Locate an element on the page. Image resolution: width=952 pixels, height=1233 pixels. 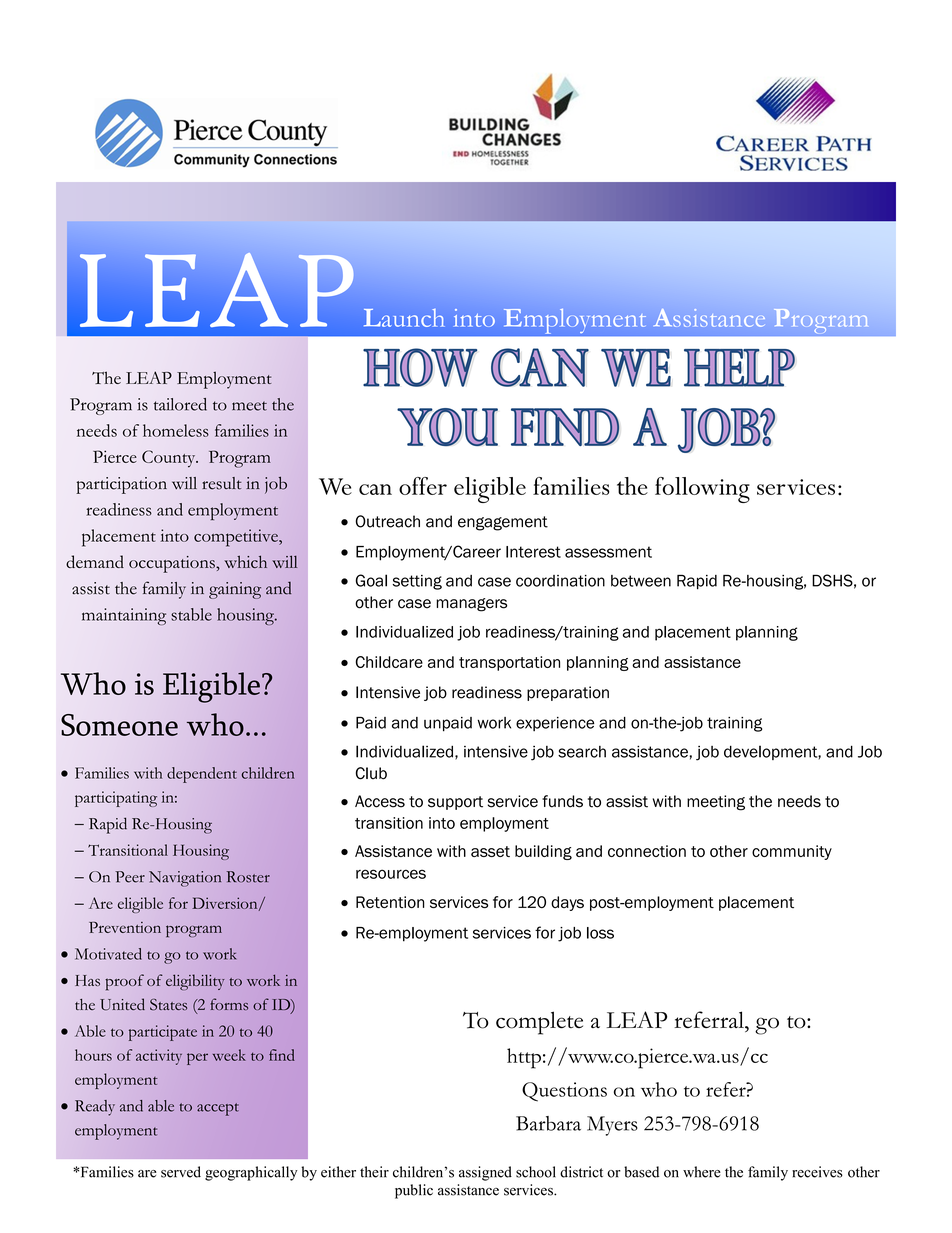
offer is located at coordinates (423, 486).
